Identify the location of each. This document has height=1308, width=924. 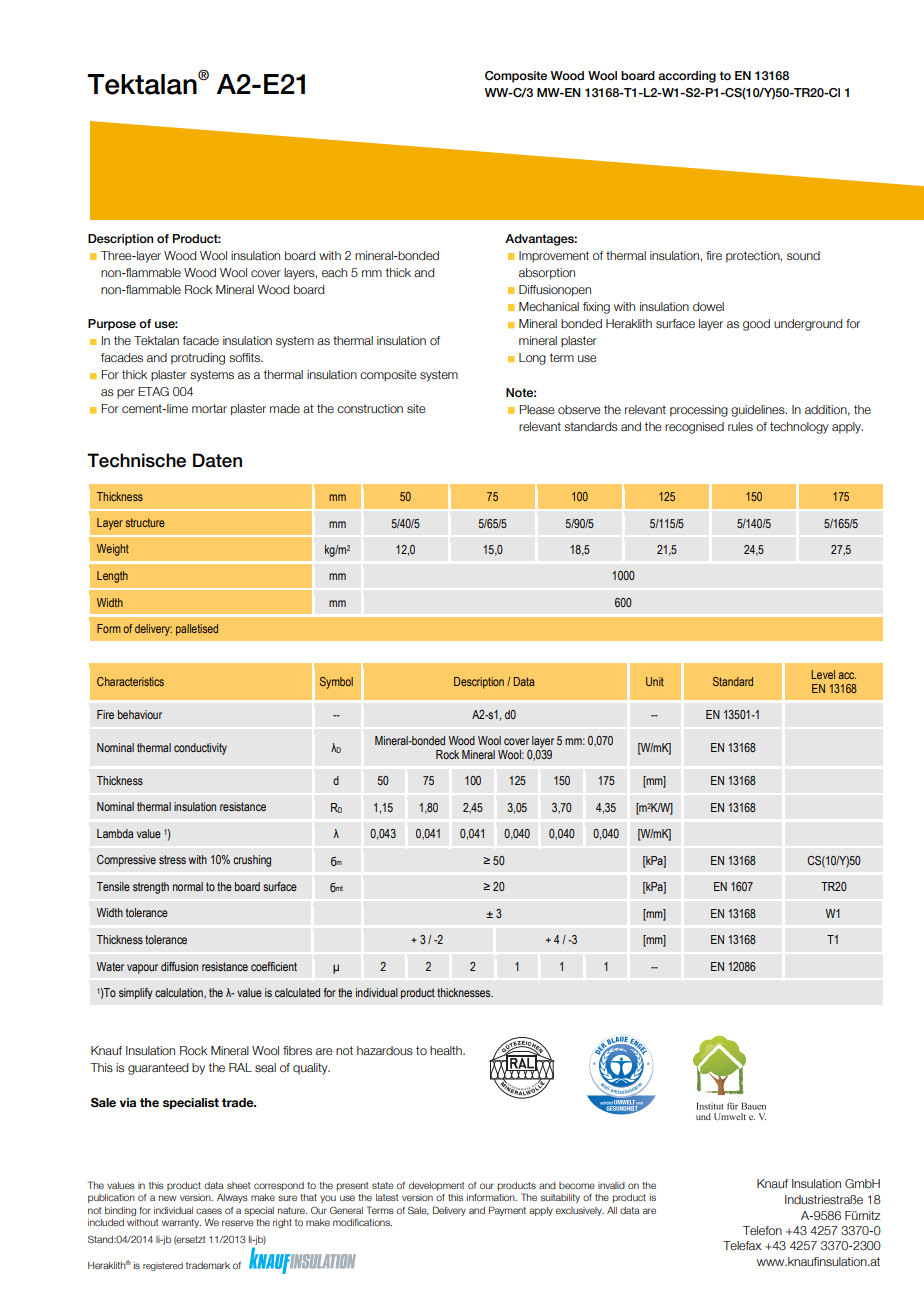
(334, 272).
